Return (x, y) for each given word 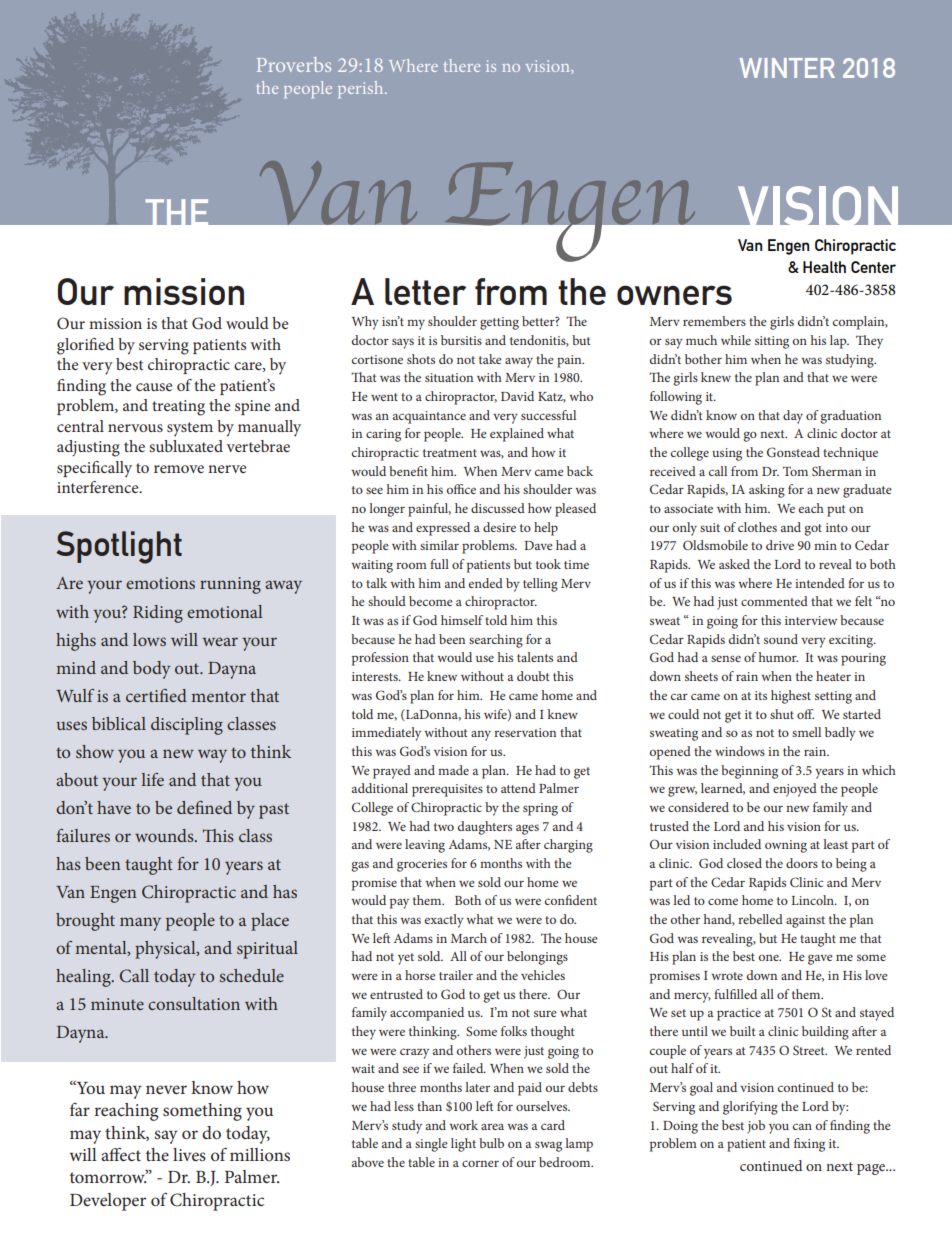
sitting (772, 342)
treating (178, 408)
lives (189, 1154)
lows (149, 639)
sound (781, 639)
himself (462, 620)
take (490, 359)
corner (480, 1163)
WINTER (787, 68)
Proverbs (294, 64)
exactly (444, 921)
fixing (809, 1145)
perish (362, 89)
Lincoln (813, 900)
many (140, 924)
